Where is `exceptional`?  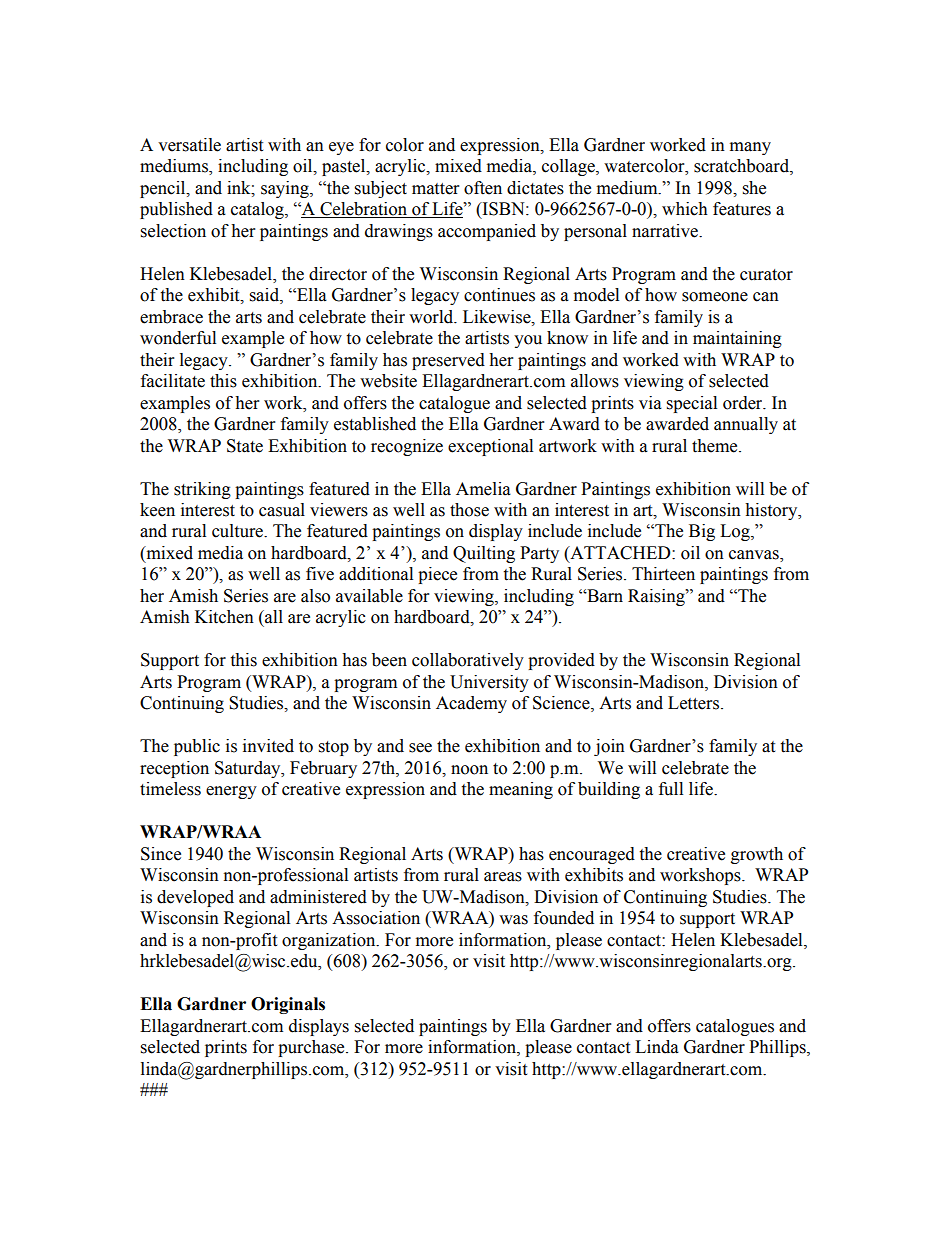
exceptional is located at coordinates (490, 447).
